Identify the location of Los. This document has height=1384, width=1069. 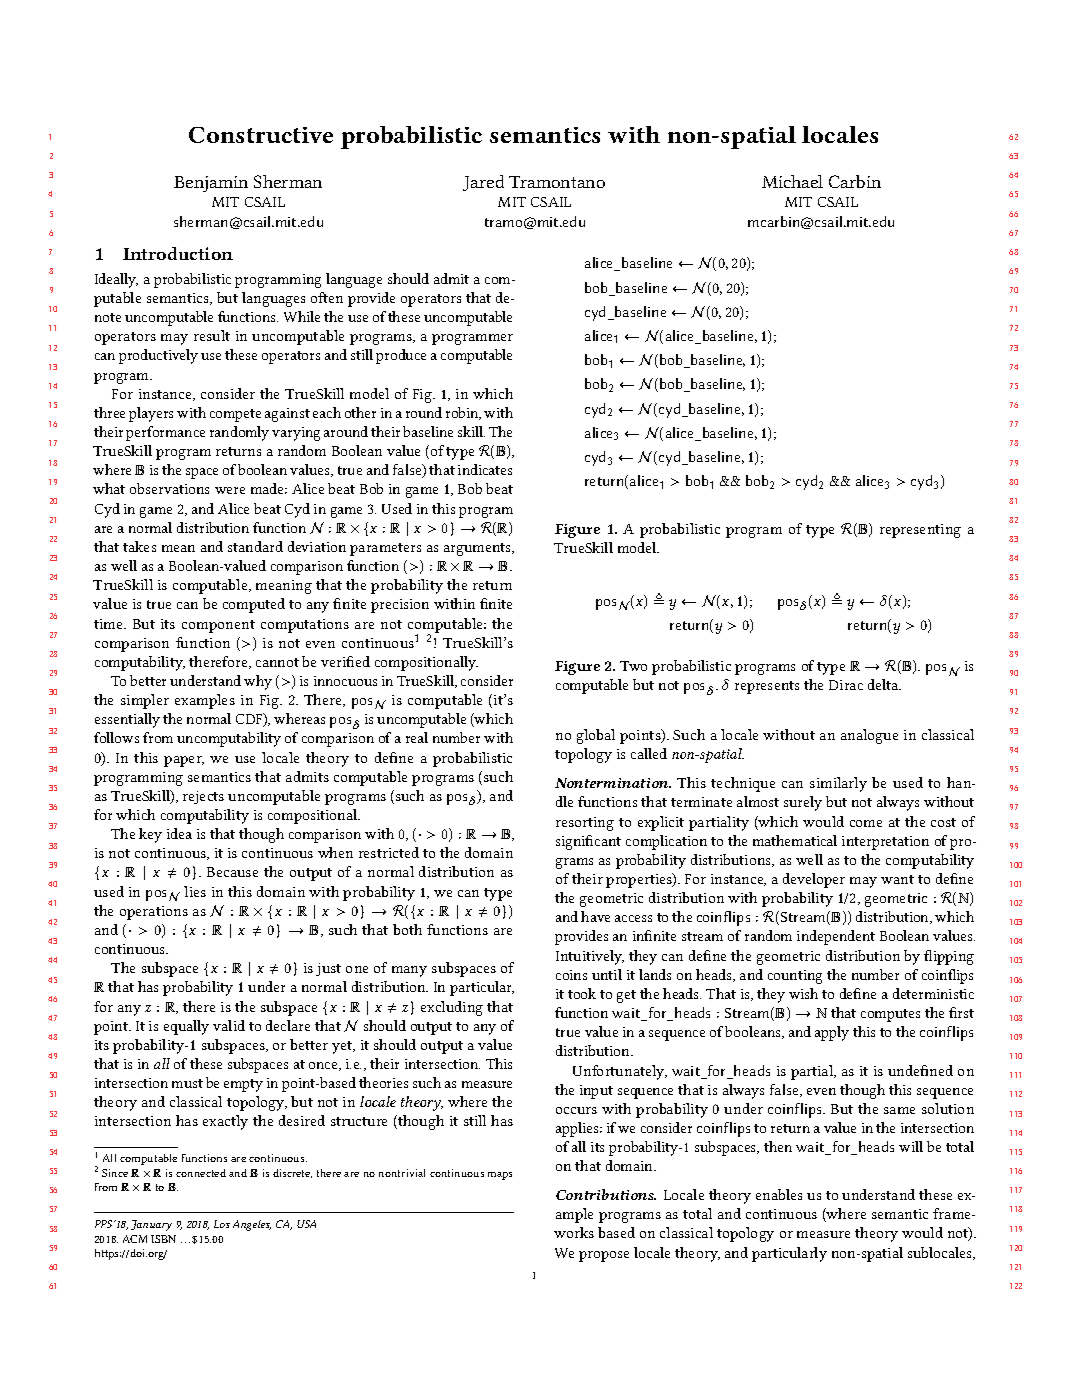
(222, 1224).
